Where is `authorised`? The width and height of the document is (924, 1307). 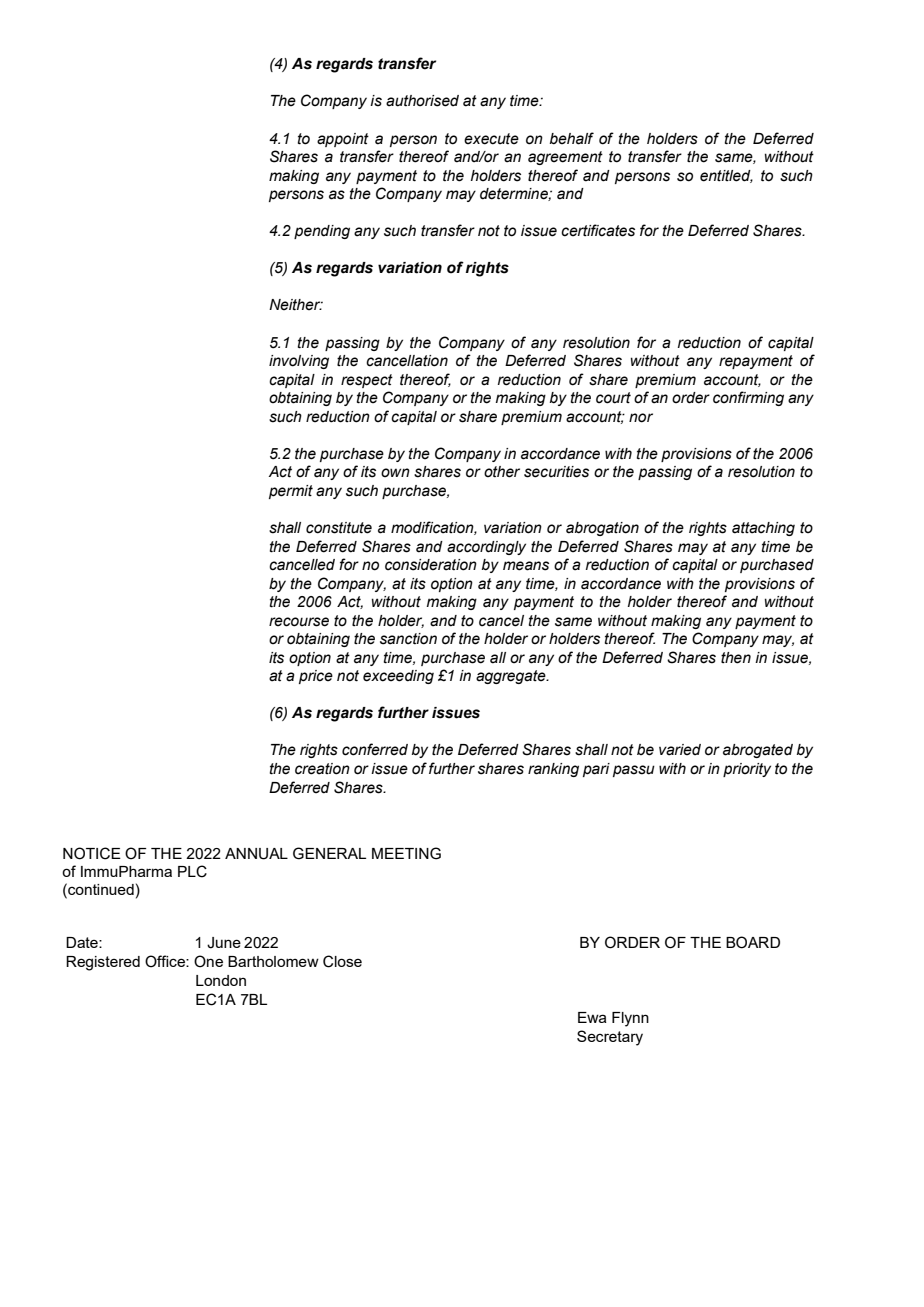 authorised is located at coordinates (422, 101).
